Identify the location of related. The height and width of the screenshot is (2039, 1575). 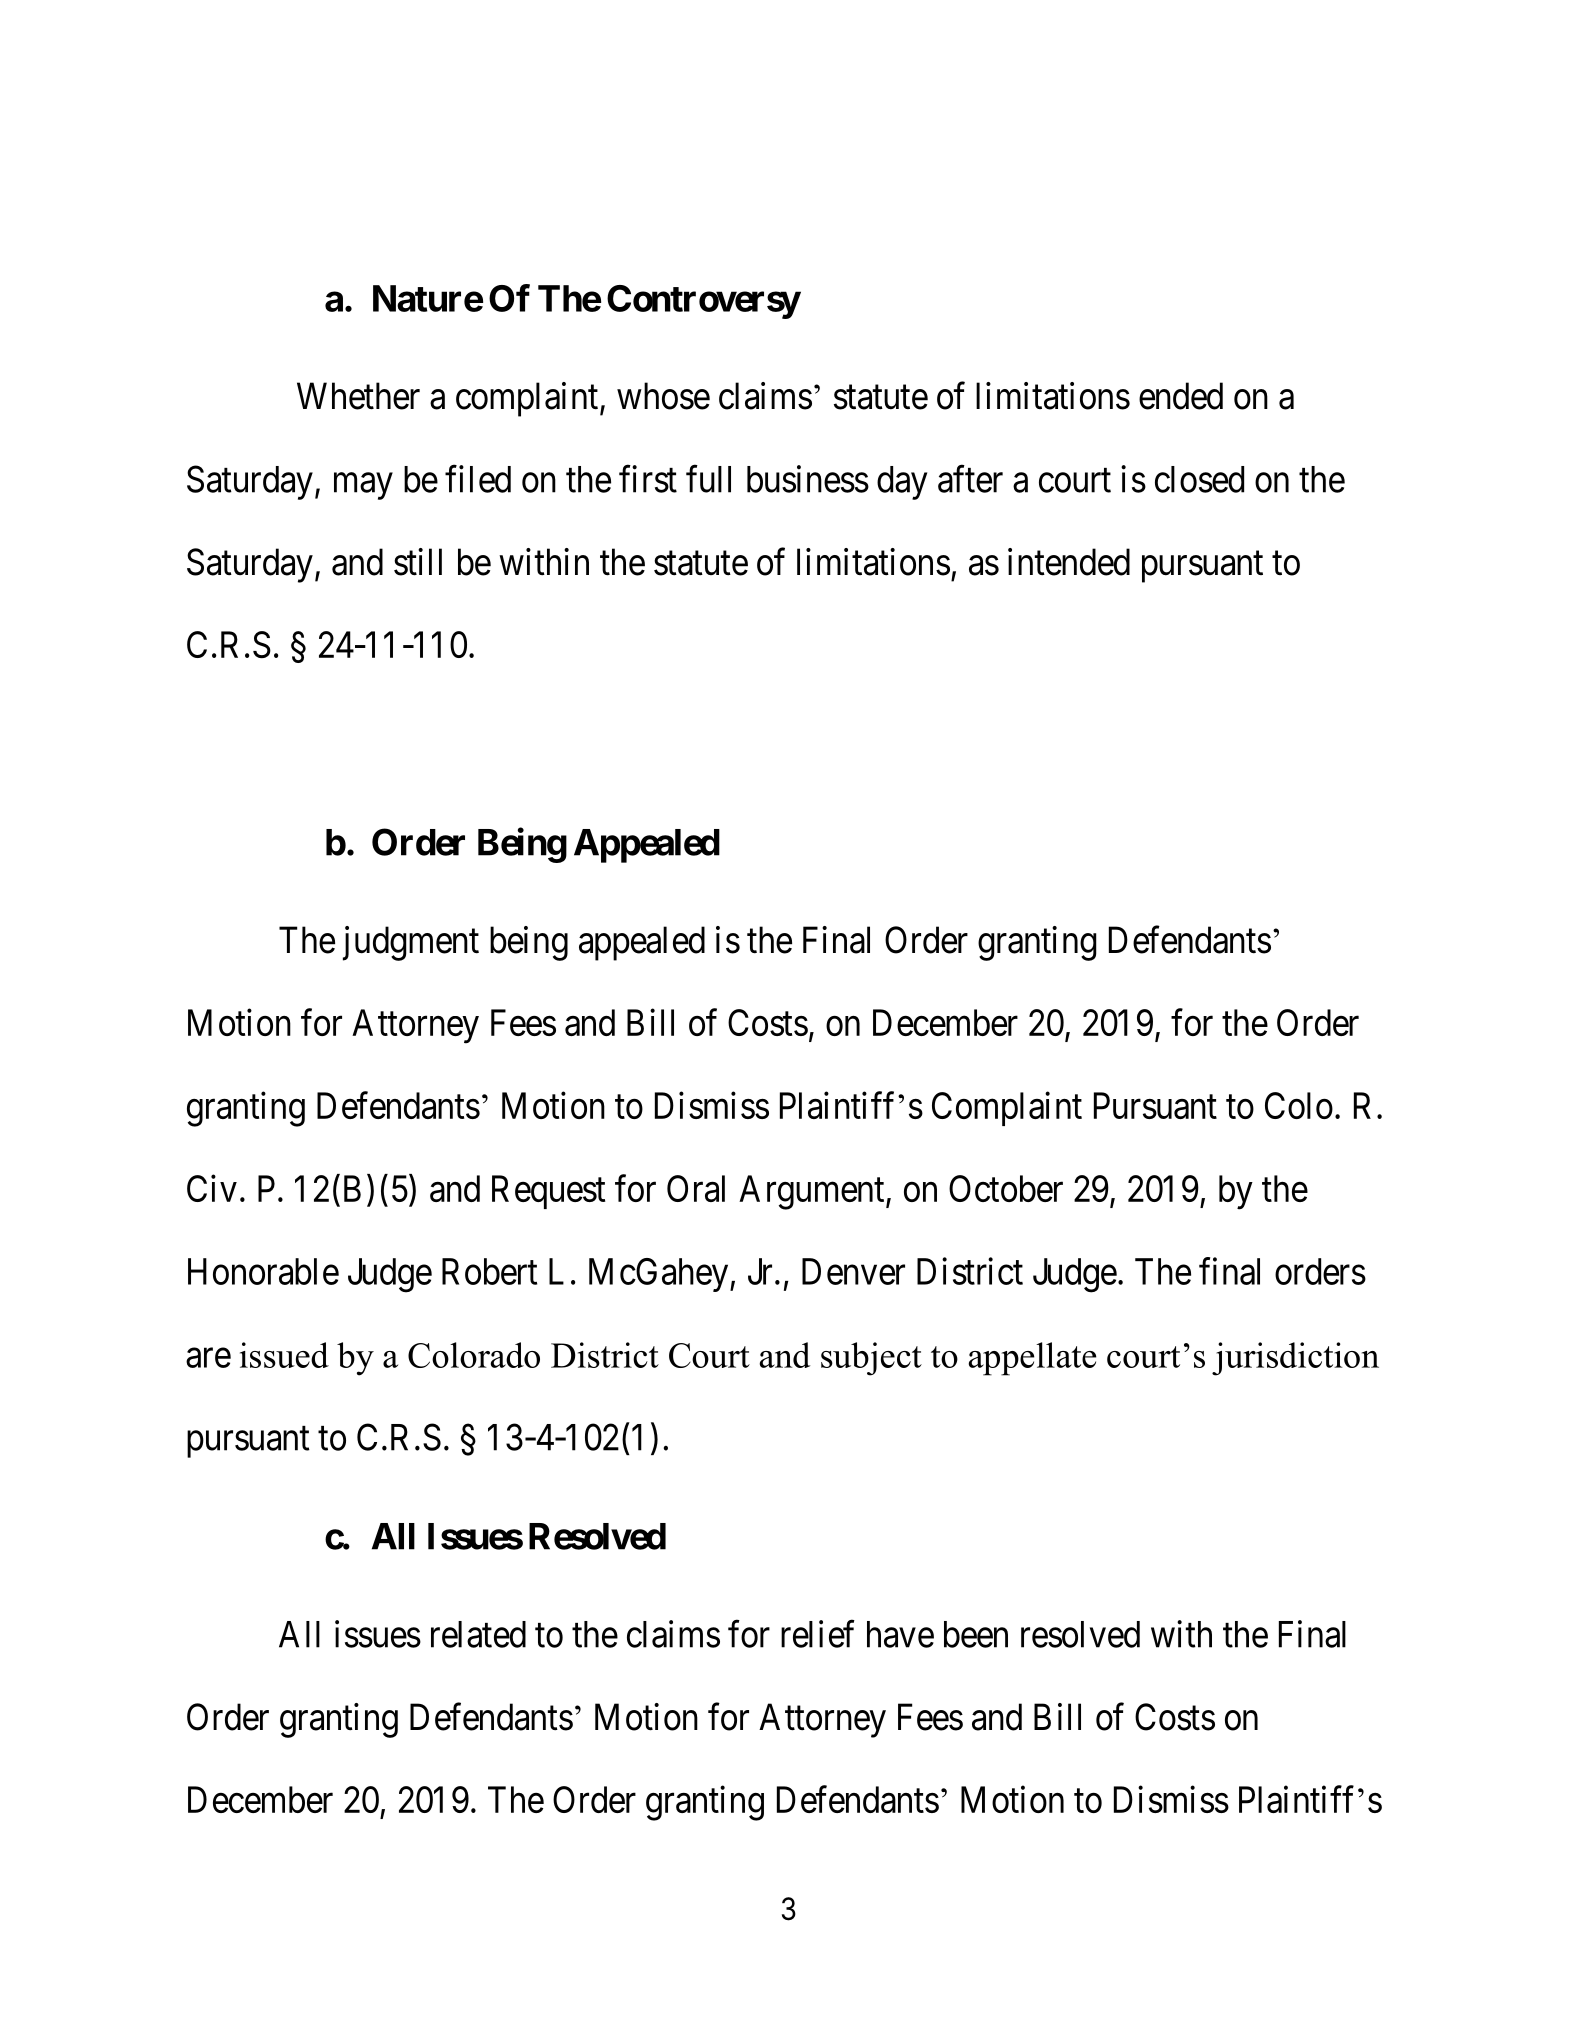
(478, 1634).
